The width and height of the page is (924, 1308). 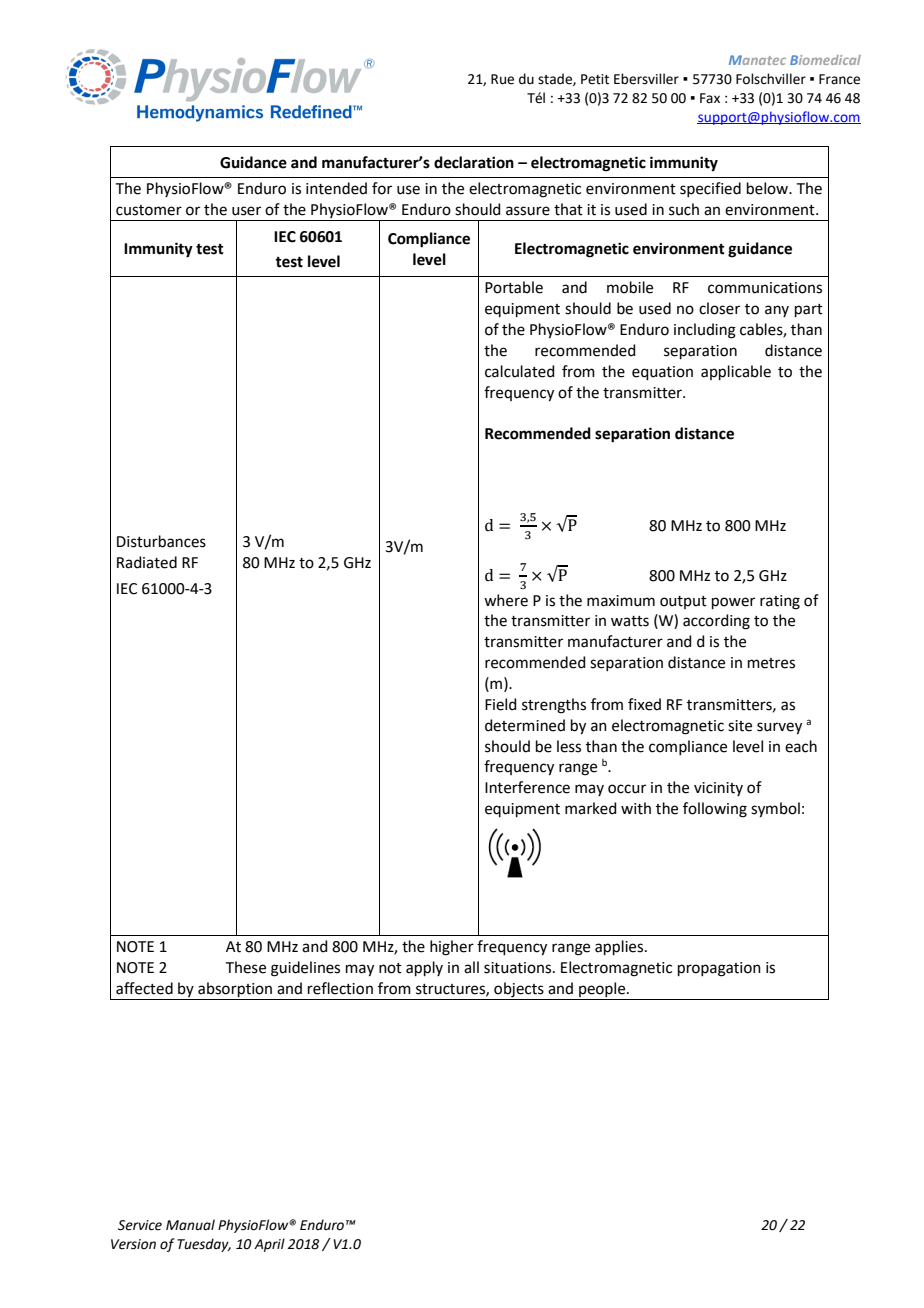 I want to click on Manual, so click(x=190, y=1225).
